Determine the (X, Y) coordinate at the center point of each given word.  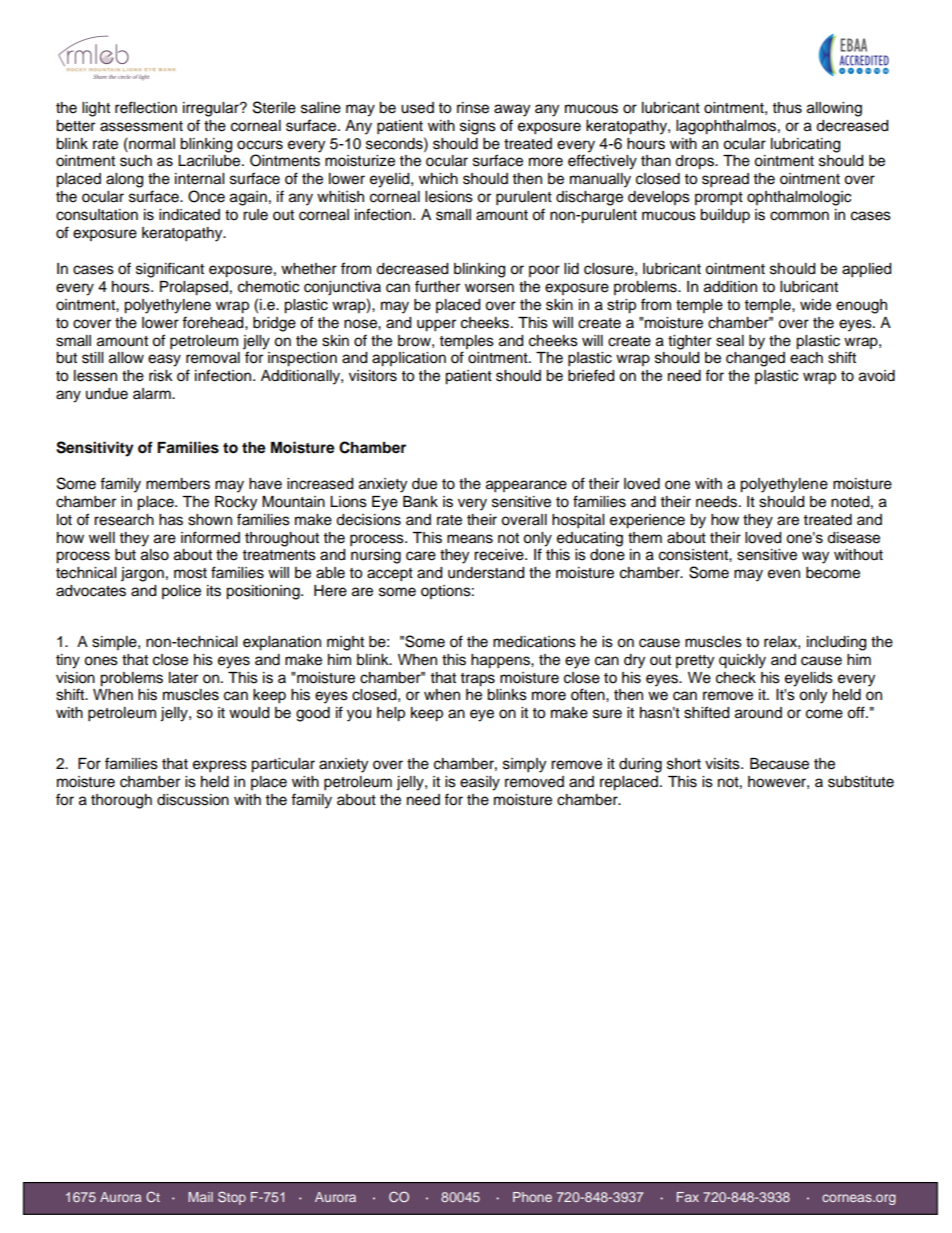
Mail (200, 1197)
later (183, 678)
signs (478, 127)
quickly (742, 661)
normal (151, 143)
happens (501, 661)
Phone (532, 1197)
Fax (688, 1197)
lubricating (805, 145)
